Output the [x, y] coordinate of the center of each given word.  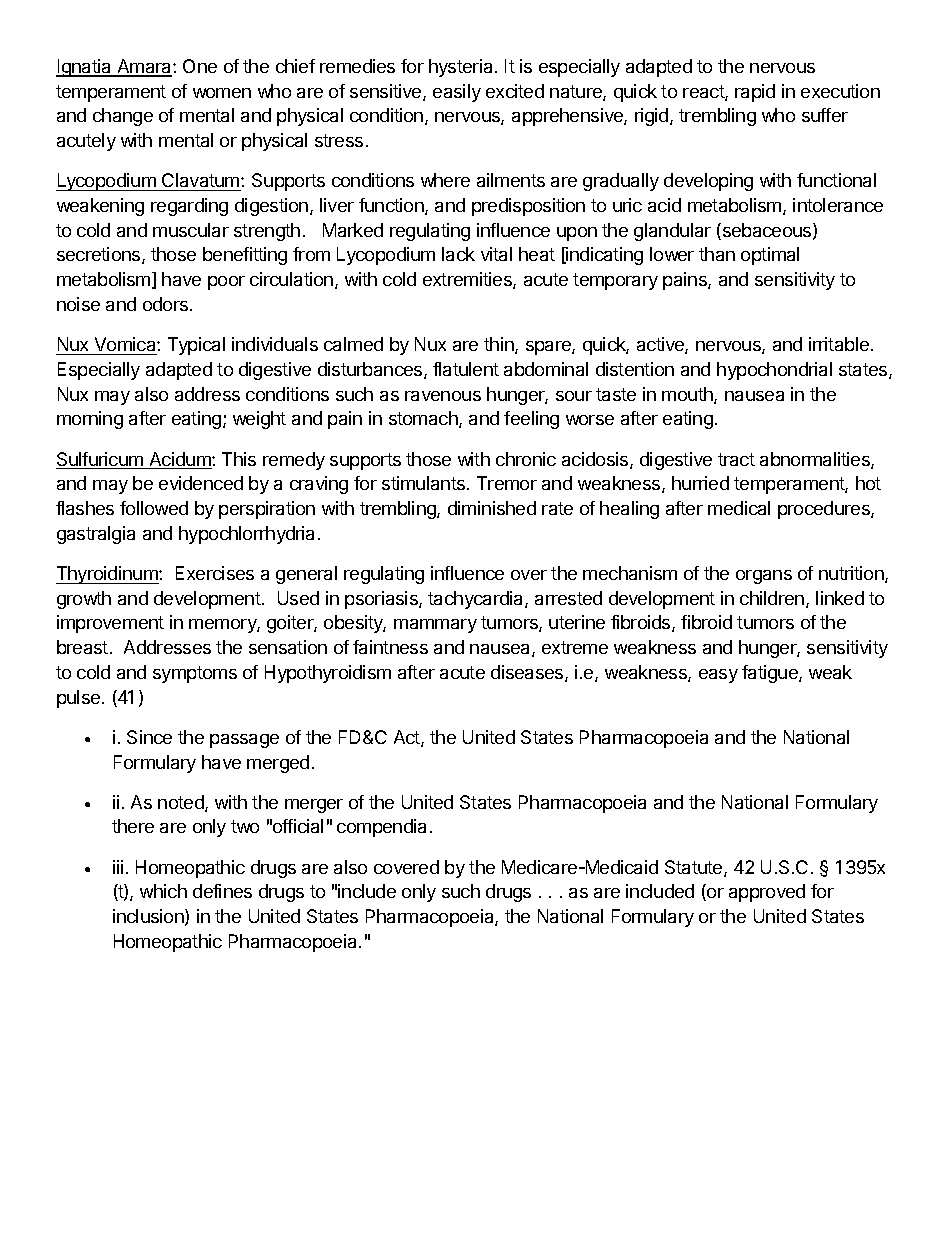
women [222, 93]
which [163, 891]
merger [314, 806]
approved [767, 893]
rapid [755, 93]
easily [457, 93]
